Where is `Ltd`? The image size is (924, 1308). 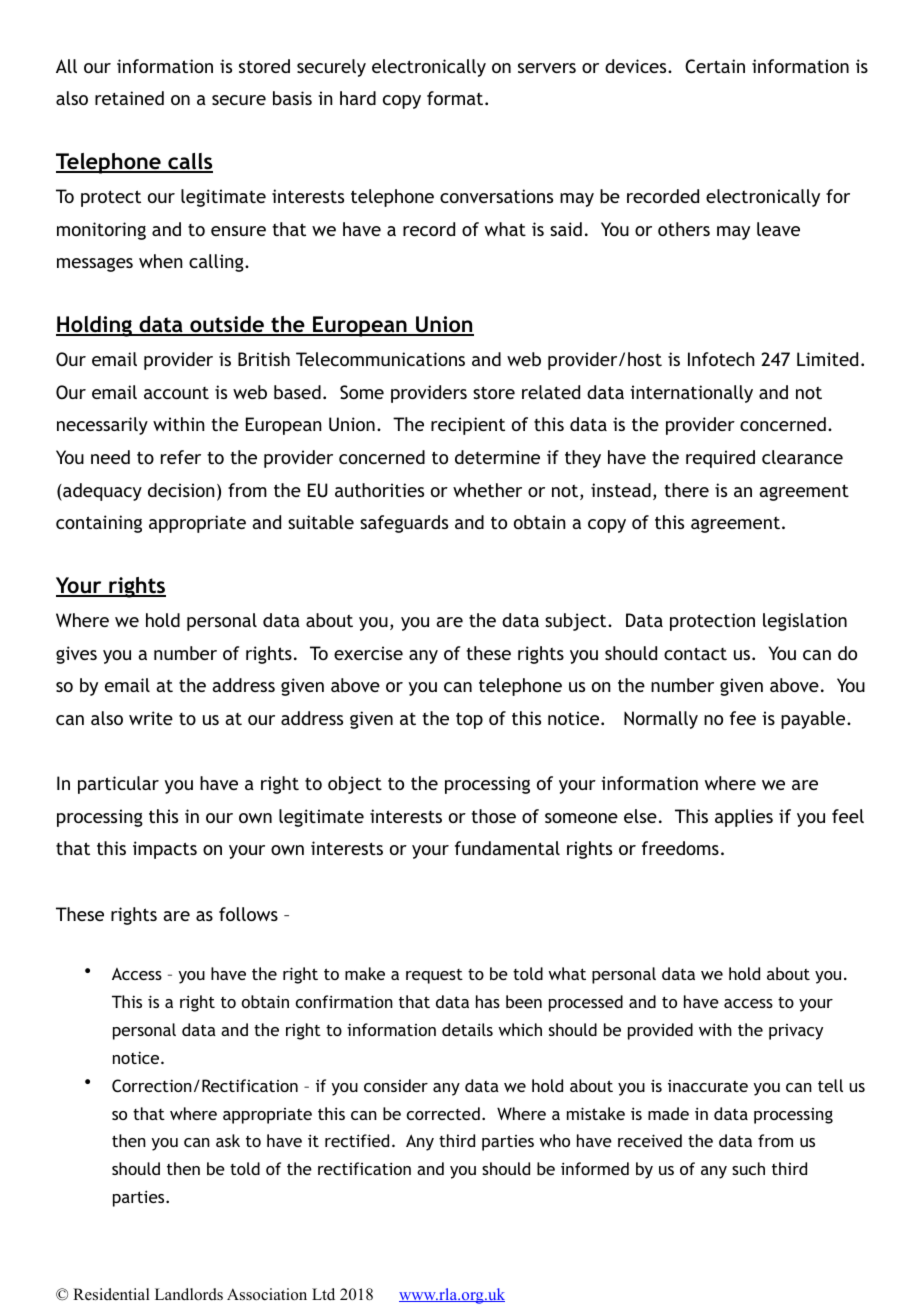
Ltd is located at coordinates (323, 1294).
